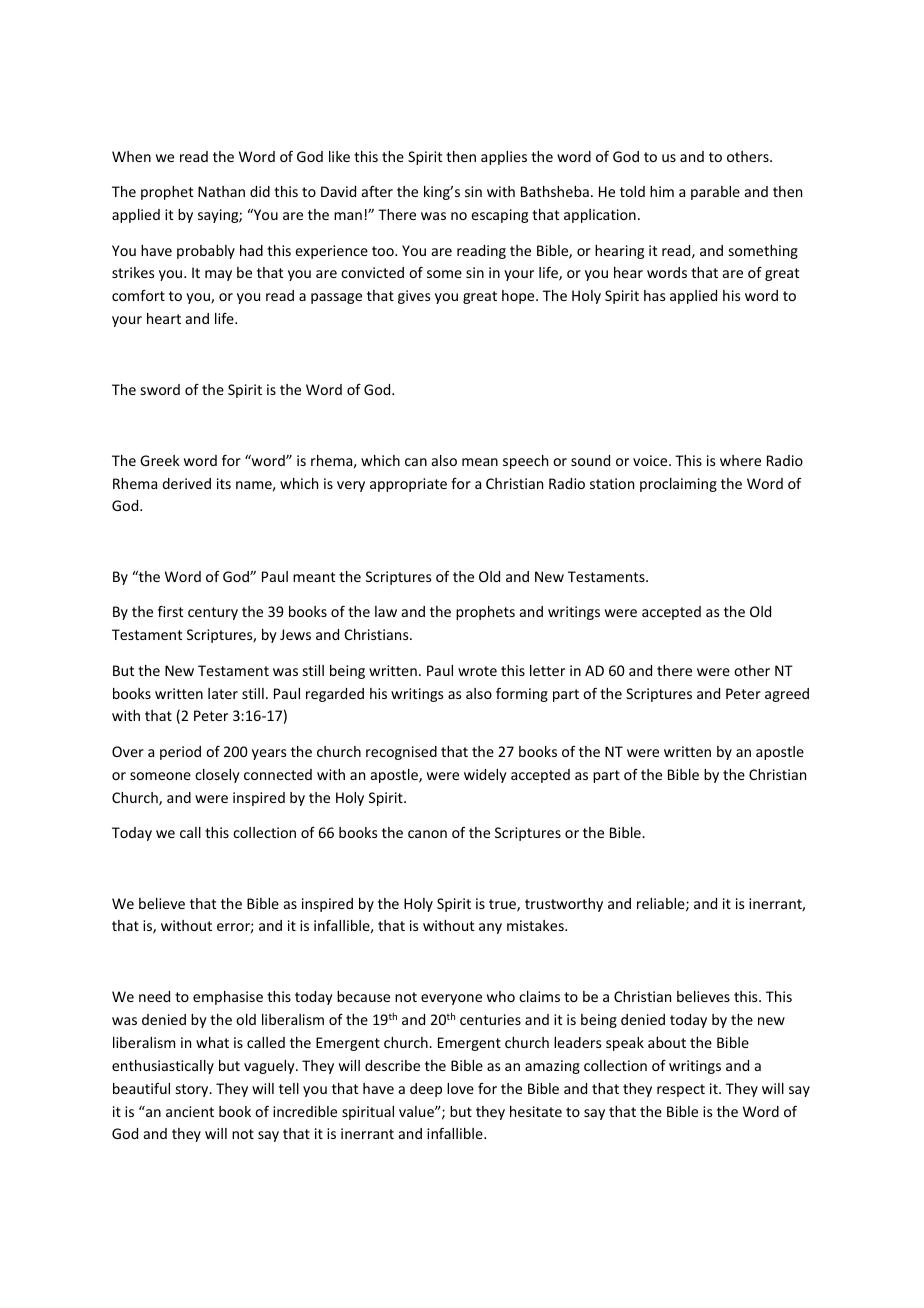 The image size is (924, 1308). What do you see at coordinates (715, 193) in the document?
I see `parable` at bounding box center [715, 193].
